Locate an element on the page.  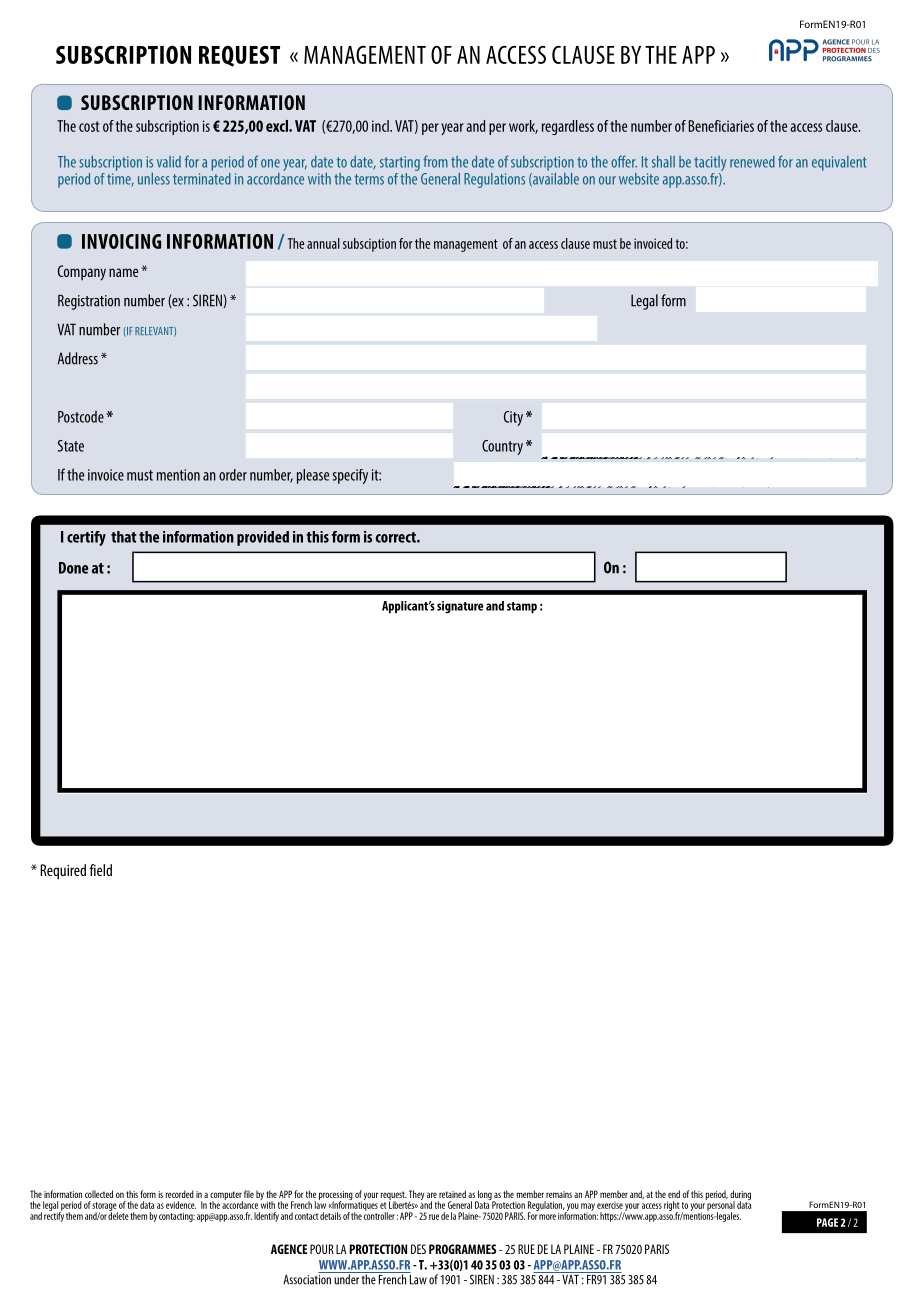
valid is located at coordinates (169, 162).
